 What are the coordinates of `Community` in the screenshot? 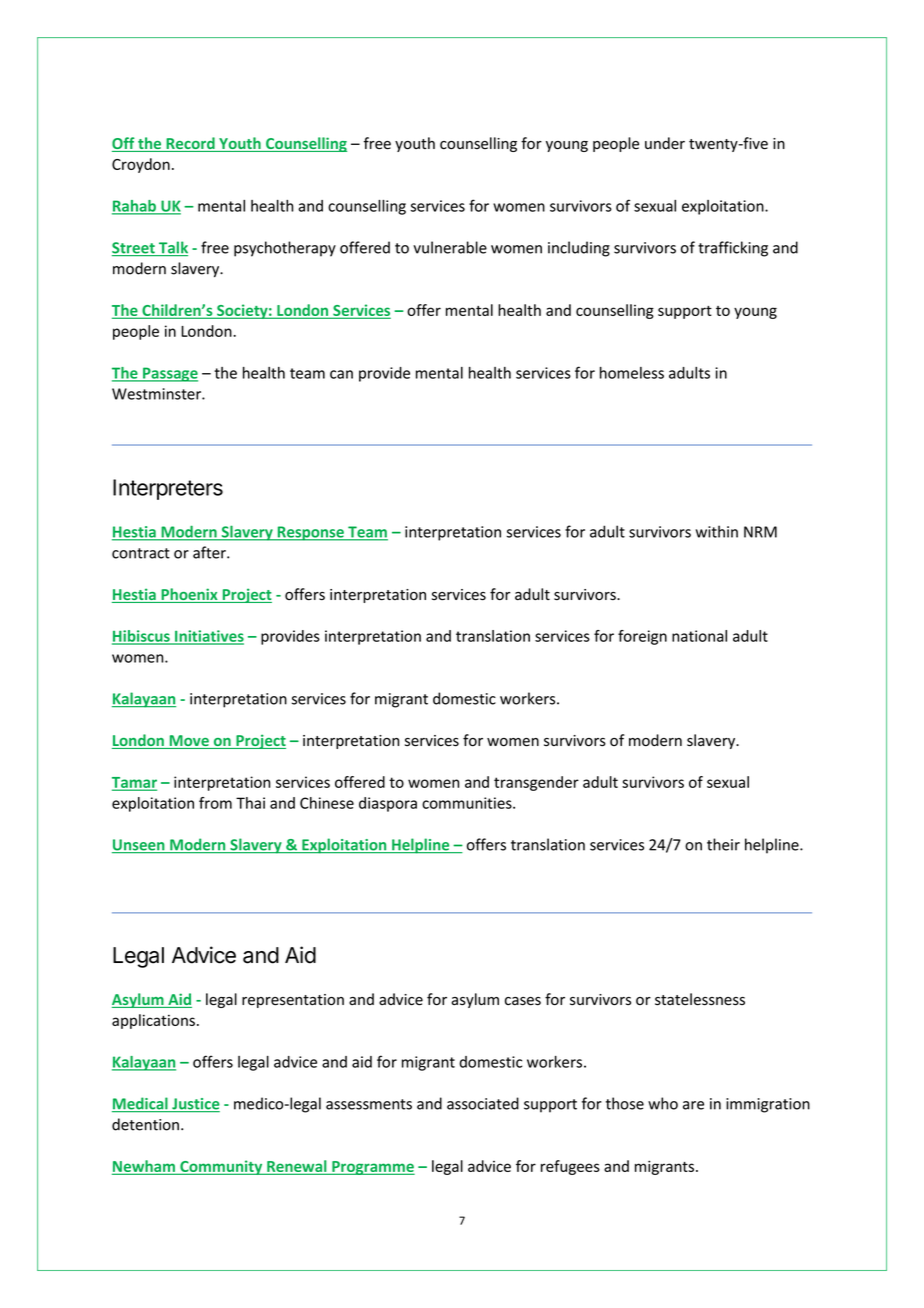 It's located at (221, 1167).
